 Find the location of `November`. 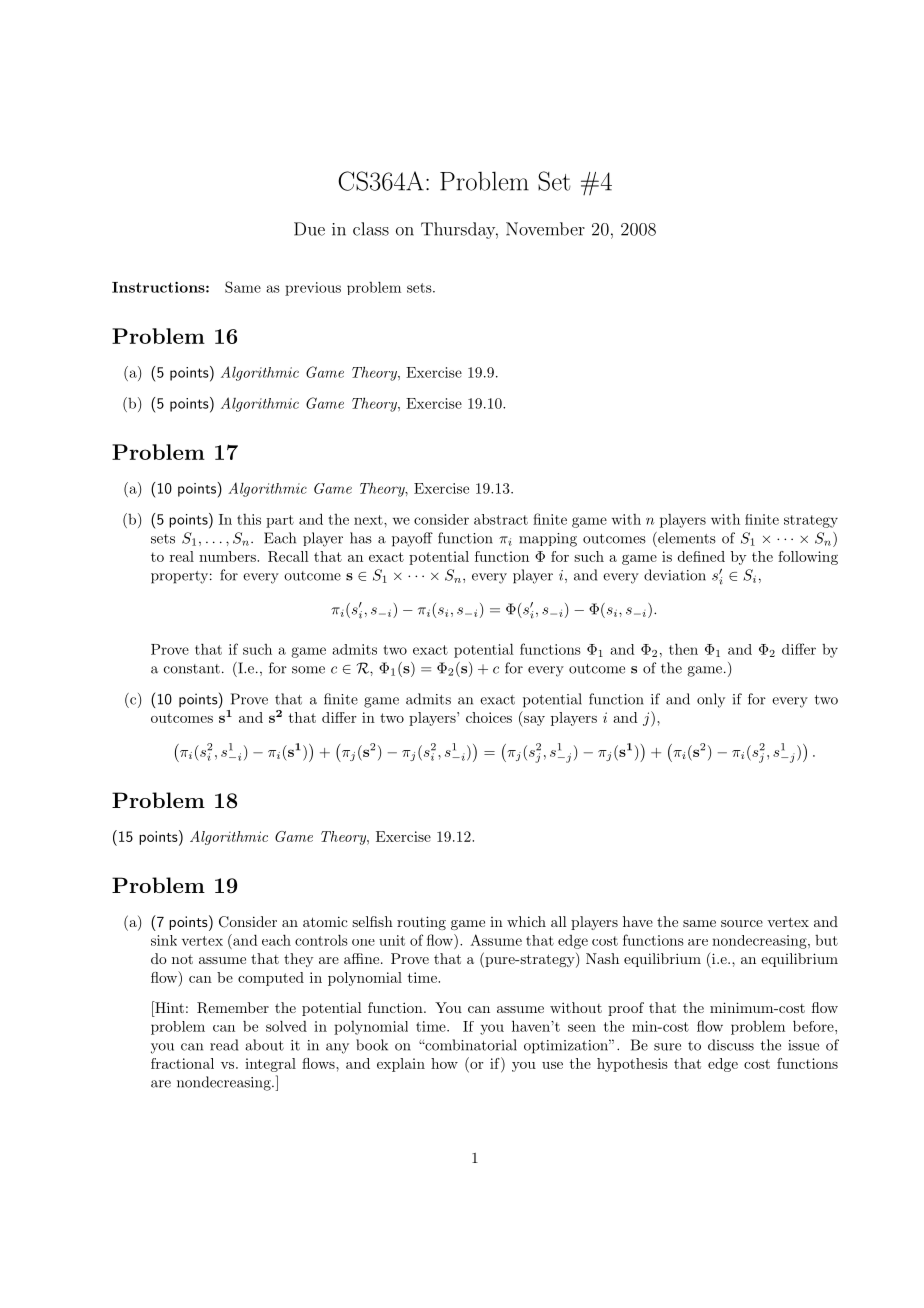

November is located at coordinates (545, 229).
